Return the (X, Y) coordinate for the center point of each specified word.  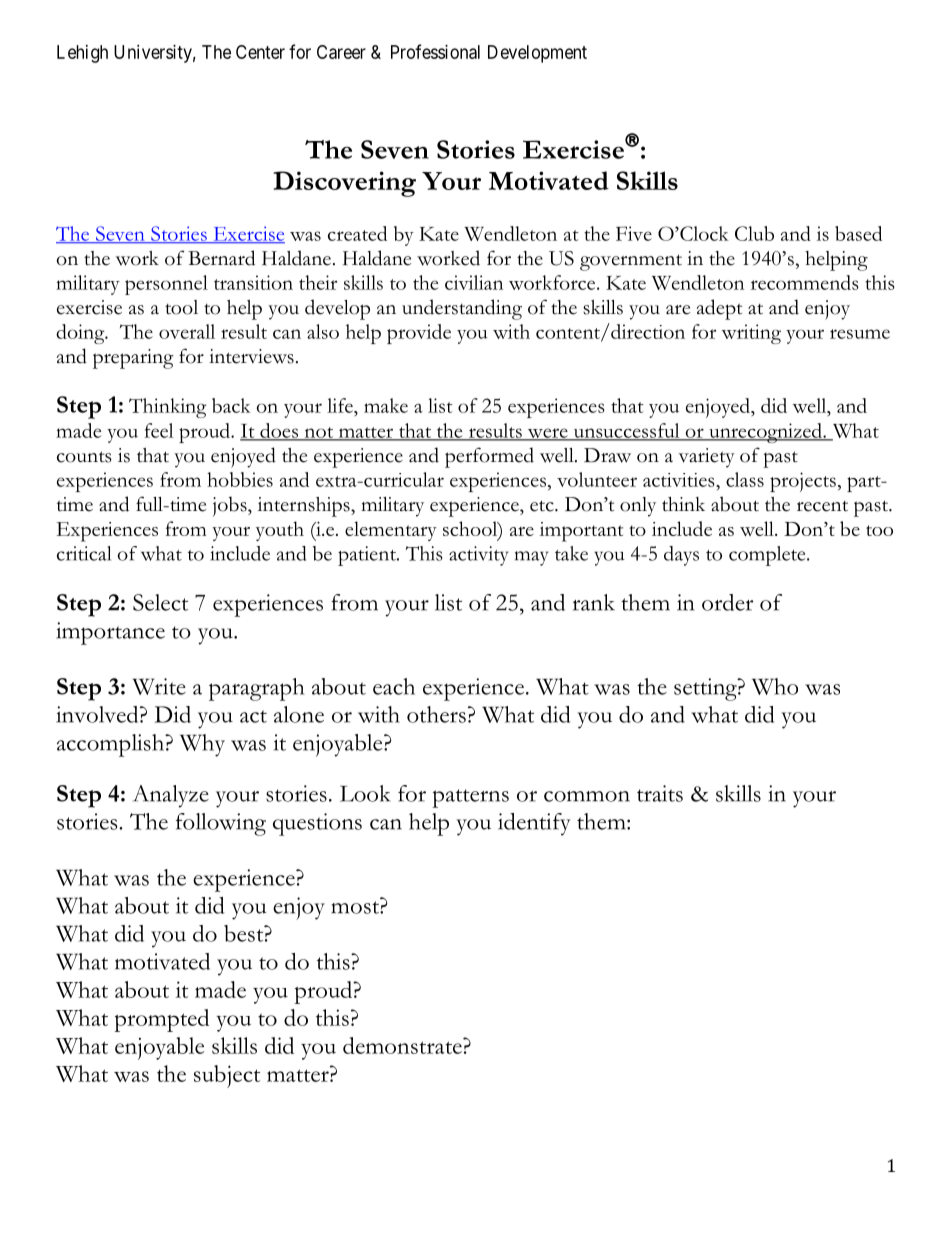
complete (768, 556)
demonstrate (403, 1045)
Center (260, 52)
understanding (462, 309)
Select (160, 602)
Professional (435, 51)
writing (751, 334)
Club (754, 233)
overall (187, 331)
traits (660, 793)
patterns (470, 798)
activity (479, 556)
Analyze (171, 796)
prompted (161, 1020)
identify (534, 824)
